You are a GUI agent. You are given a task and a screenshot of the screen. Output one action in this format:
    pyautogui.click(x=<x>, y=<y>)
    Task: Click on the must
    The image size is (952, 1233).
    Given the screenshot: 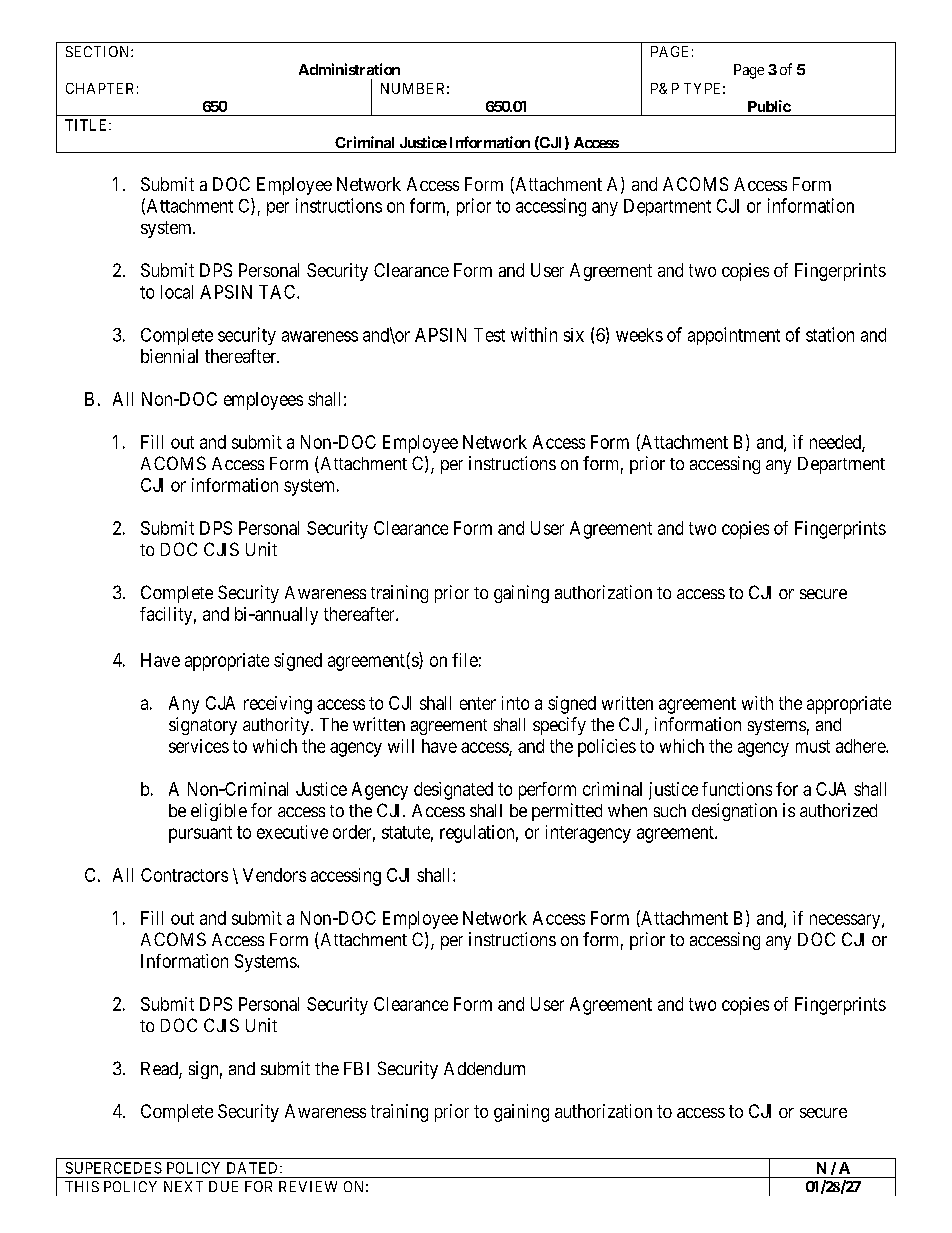 What is the action you would take?
    pyautogui.click(x=813, y=746)
